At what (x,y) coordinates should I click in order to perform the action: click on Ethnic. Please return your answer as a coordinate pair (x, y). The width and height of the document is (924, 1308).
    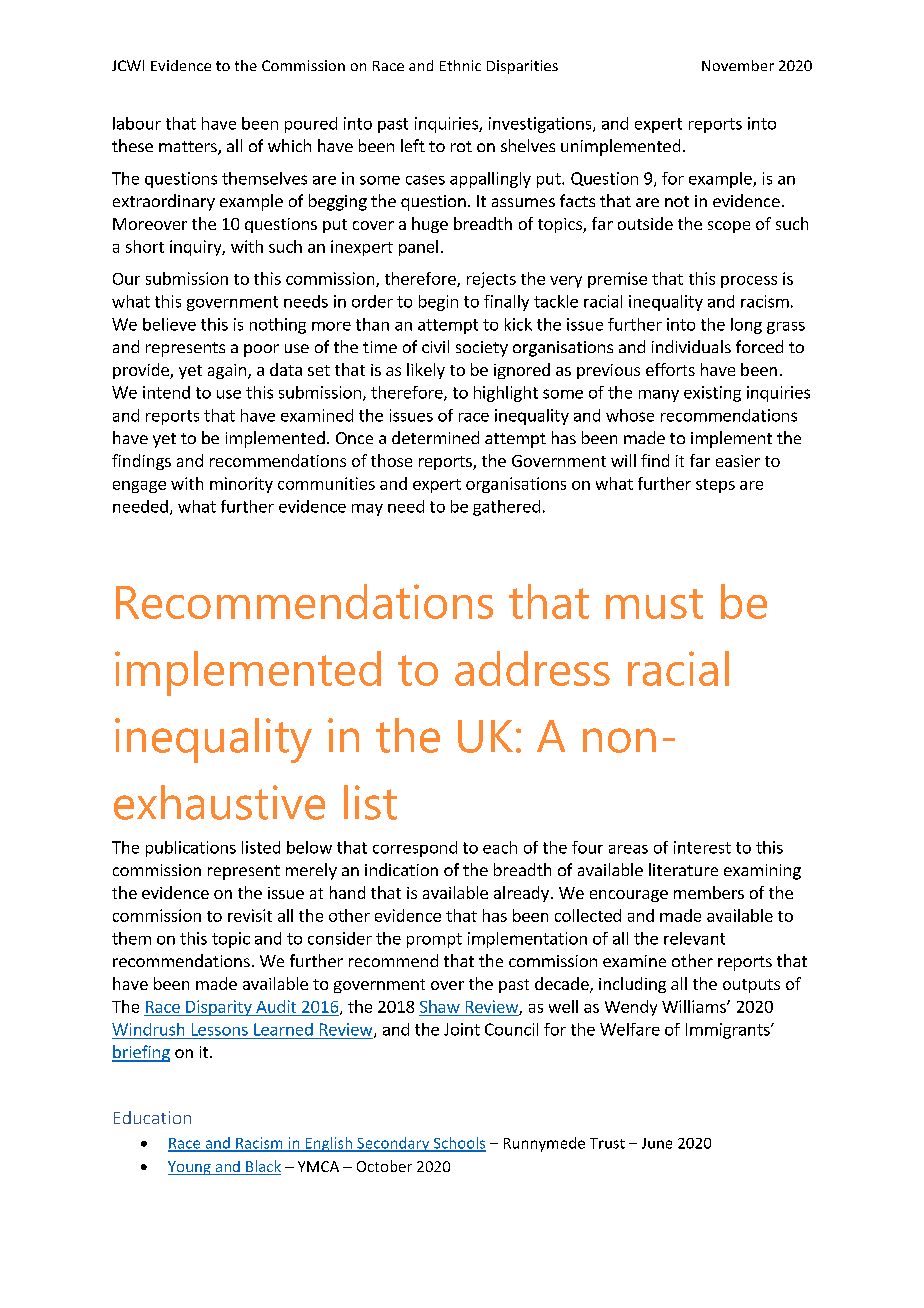
    Looking at the image, I should click on (460, 65).
